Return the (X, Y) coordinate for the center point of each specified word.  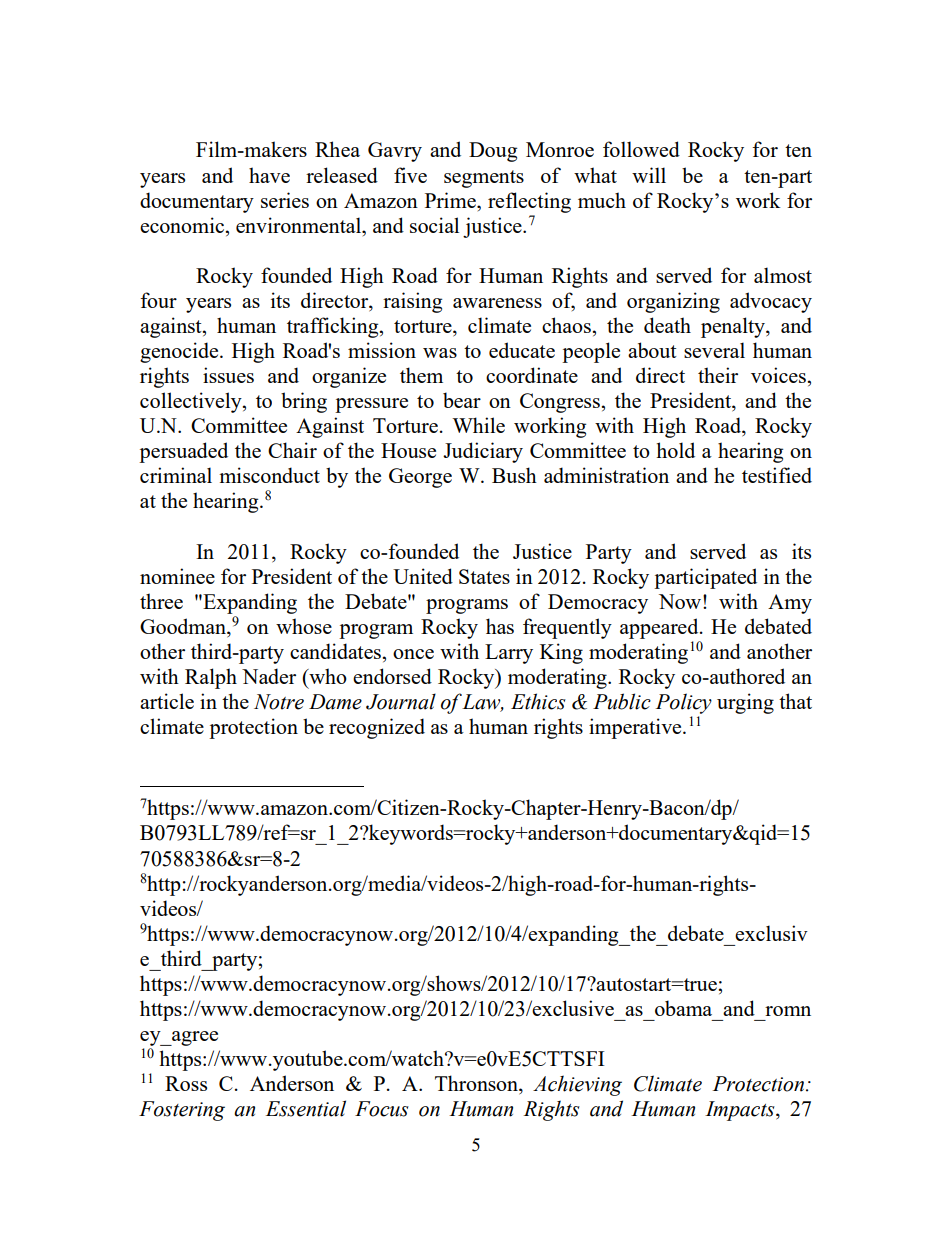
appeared (660, 628)
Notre (279, 702)
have (269, 175)
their (718, 375)
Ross (186, 1083)
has (500, 626)
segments (484, 179)
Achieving (577, 1085)
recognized (377, 728)
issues (228, 375)
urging (745, 703)
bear (462, 400)
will (649, 175)
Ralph (211, 678)
